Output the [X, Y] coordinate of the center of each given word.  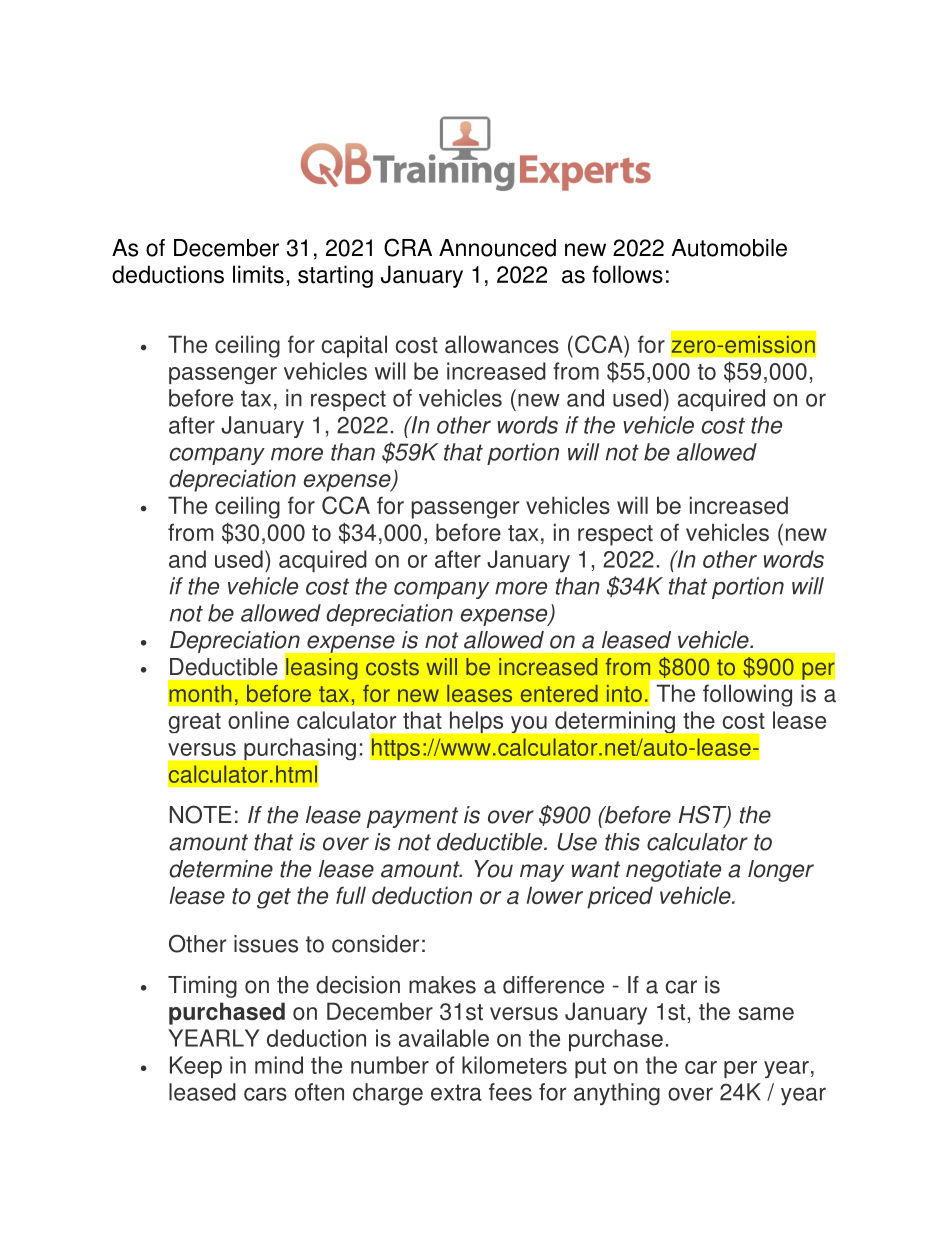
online [258, 720]
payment [412, 817]
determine [221, 869]
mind [279, 1065]
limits [258, 274]
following [747, 695]
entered [559, 693]
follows [627, 274]
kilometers [514, 1065]
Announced [497, 248]
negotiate [673, 871]
